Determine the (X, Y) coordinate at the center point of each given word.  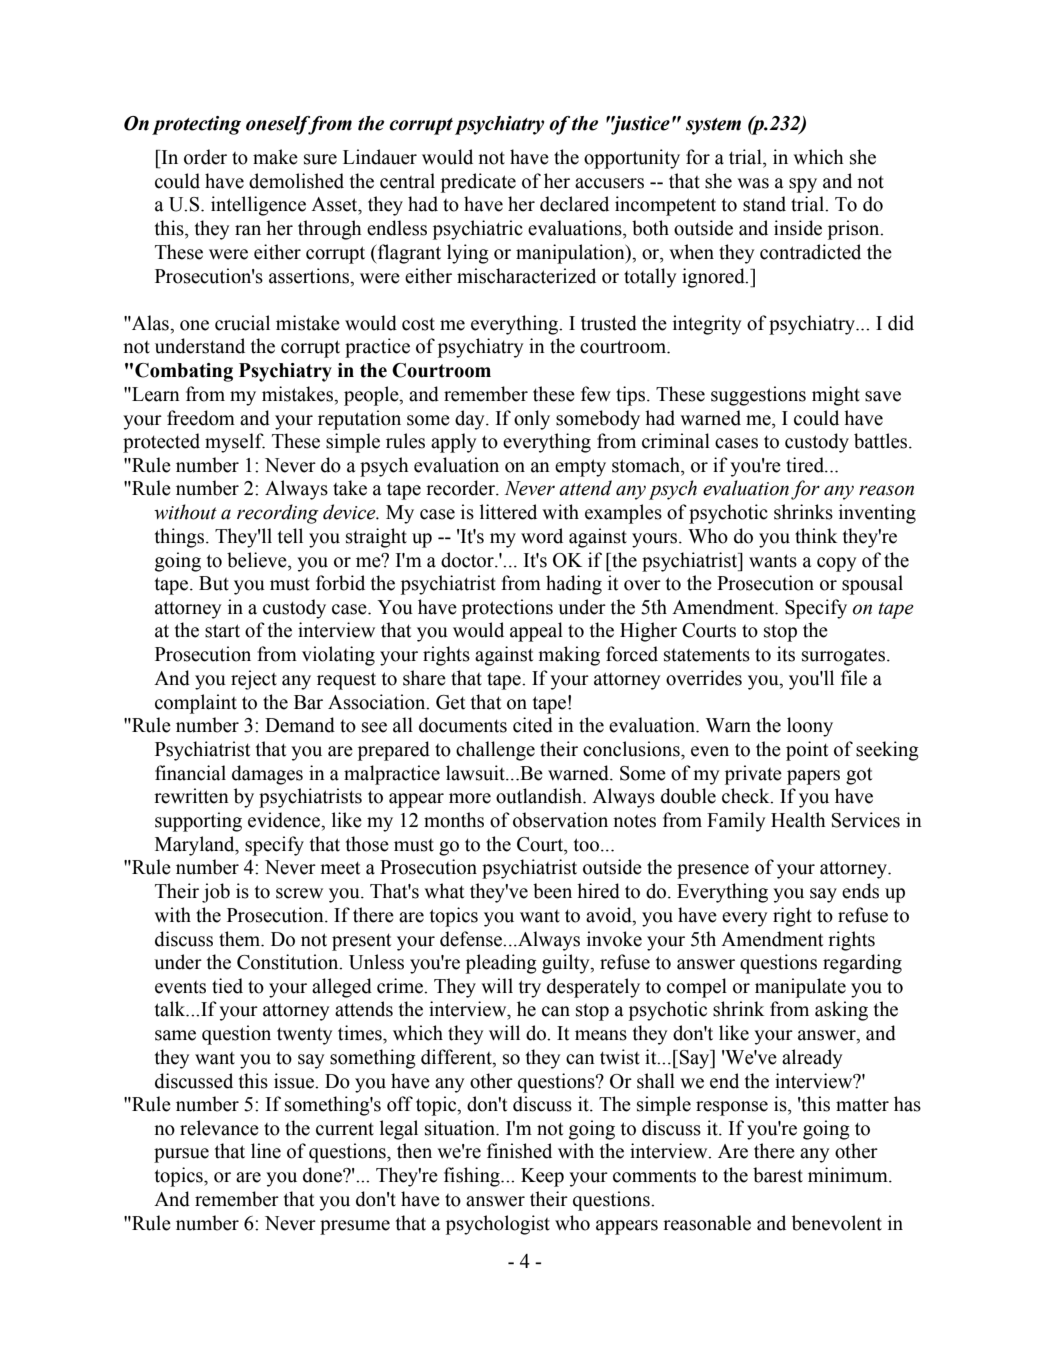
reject (254, 680)
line (266, 1151)
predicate (478, 183)
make (275, 157)
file (854, 678)
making (569, 656)
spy (803, 185)
